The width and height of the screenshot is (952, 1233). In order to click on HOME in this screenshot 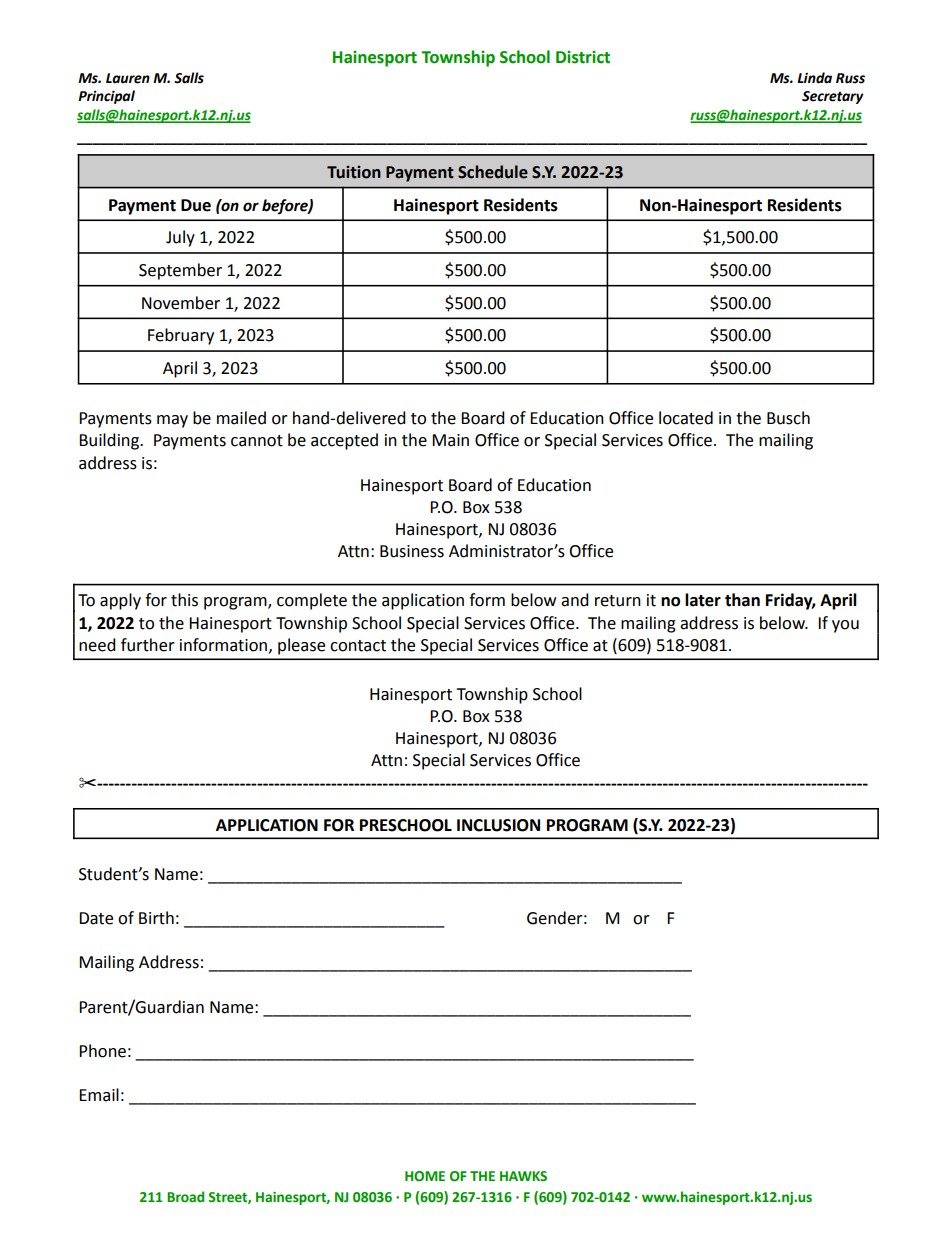, I will do `click(425, 1176)`.
